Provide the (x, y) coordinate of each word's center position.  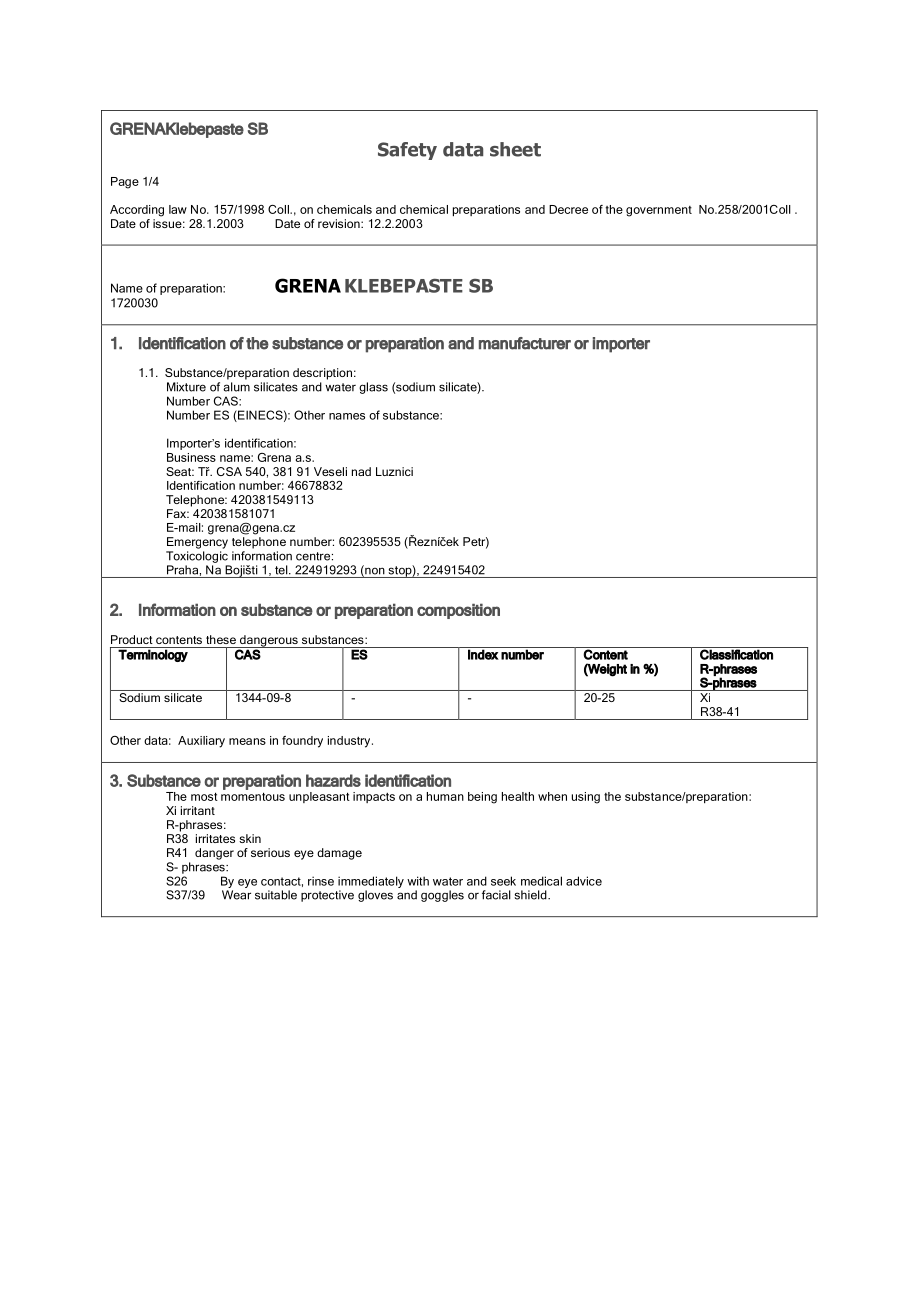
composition (458, 611)
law (178, 209)
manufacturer (525, 343)
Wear (236, 895)
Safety (407, 151)
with (418, 881)
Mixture (186, 387)
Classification (736, 654)
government (659, 211)
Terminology (153, 655)
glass (373, 388)
